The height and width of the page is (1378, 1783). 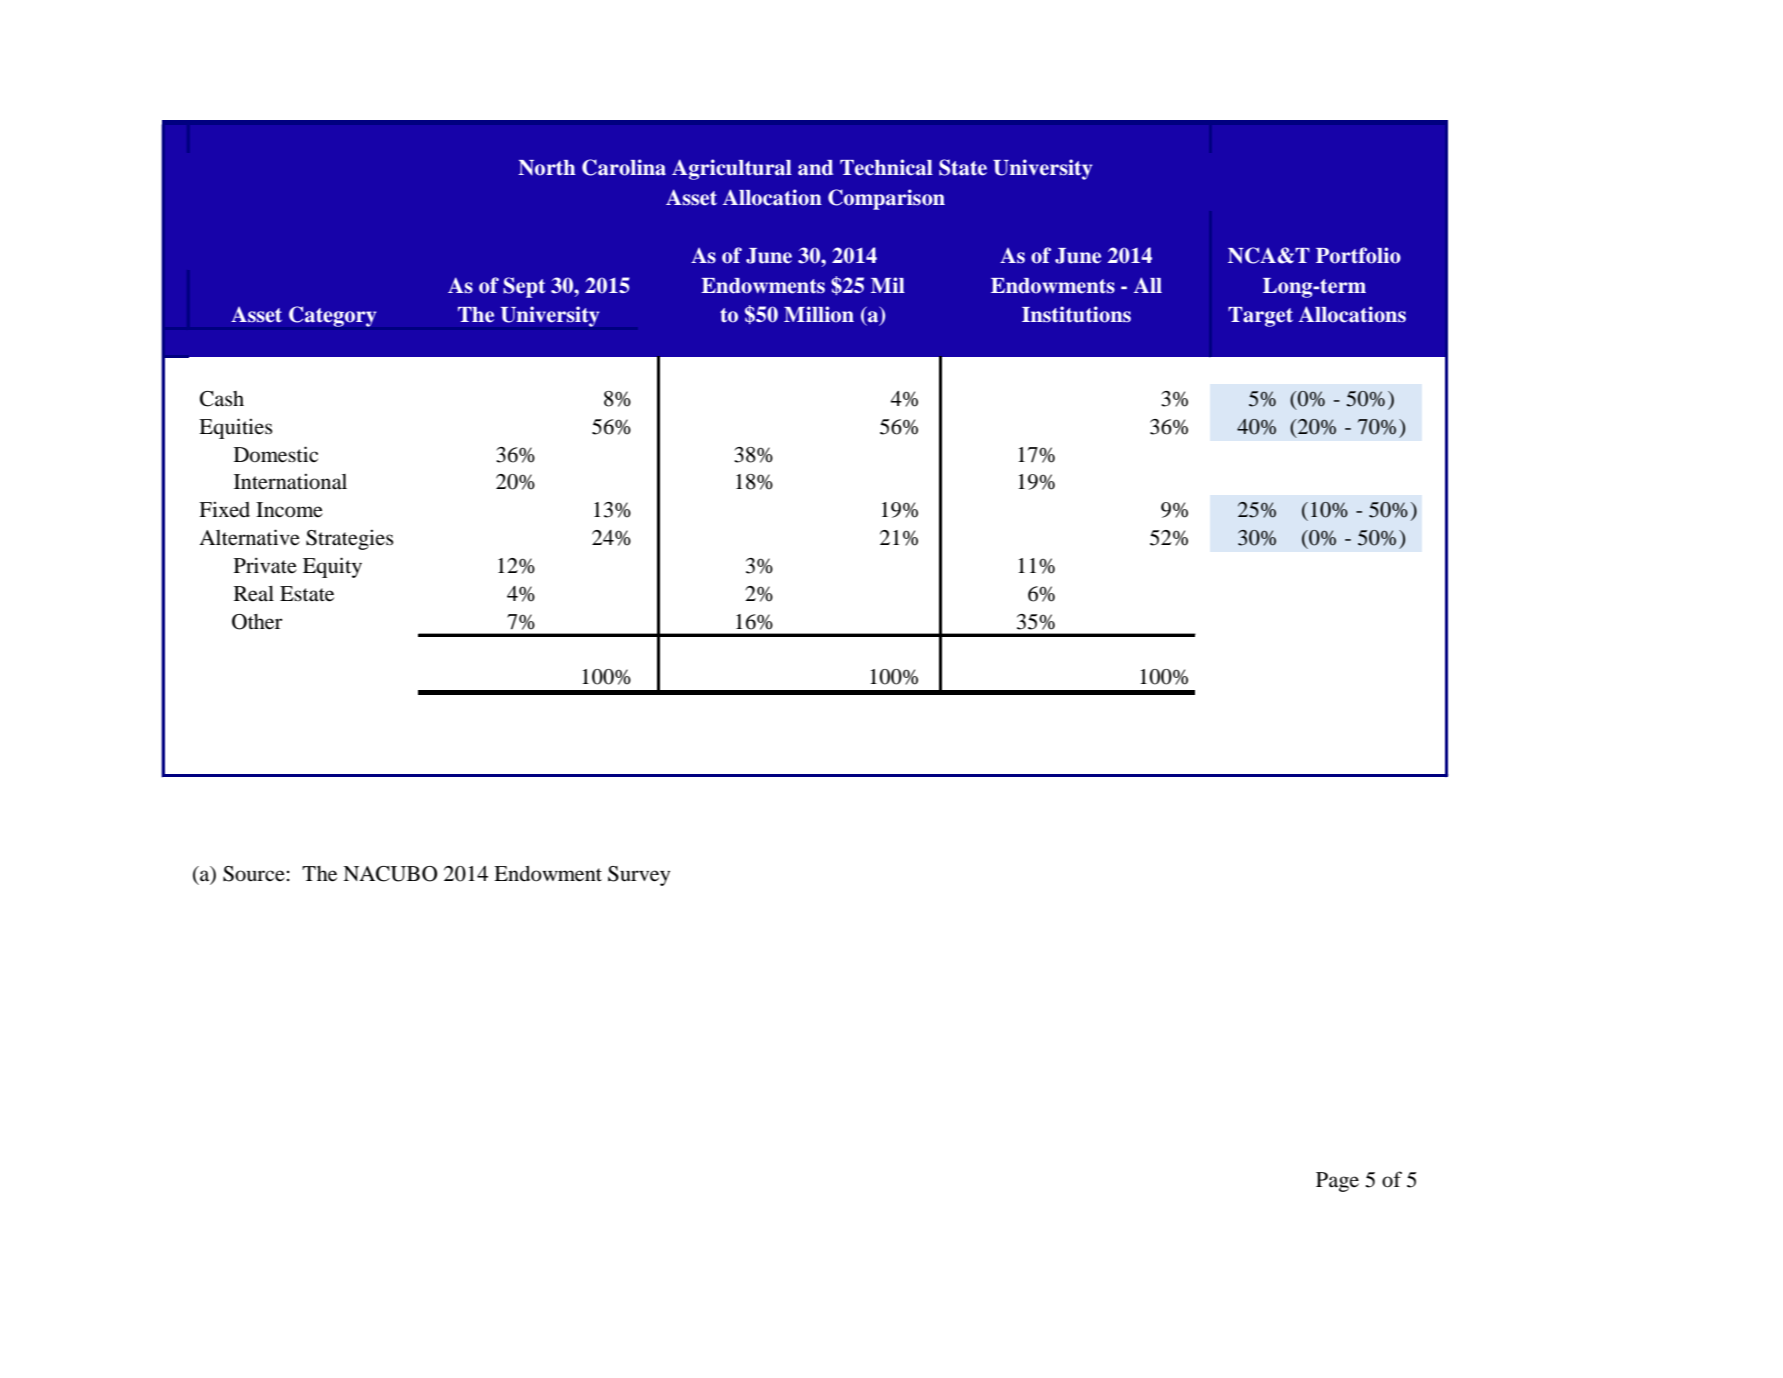 I want to click on Portfolio, so click(x=1358, y=255).
